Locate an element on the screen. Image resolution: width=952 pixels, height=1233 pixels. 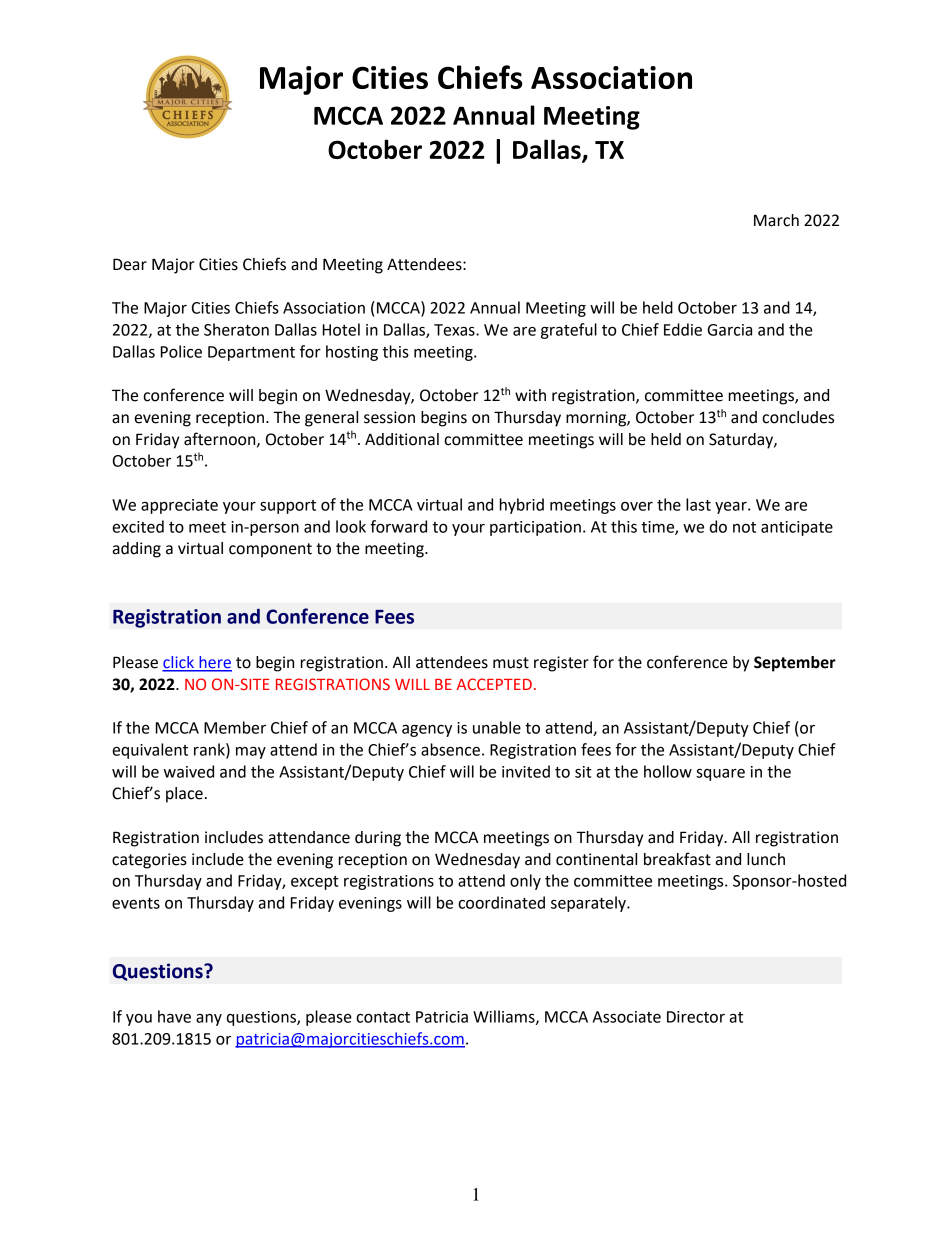
square is located at coordinates (720, 775).
